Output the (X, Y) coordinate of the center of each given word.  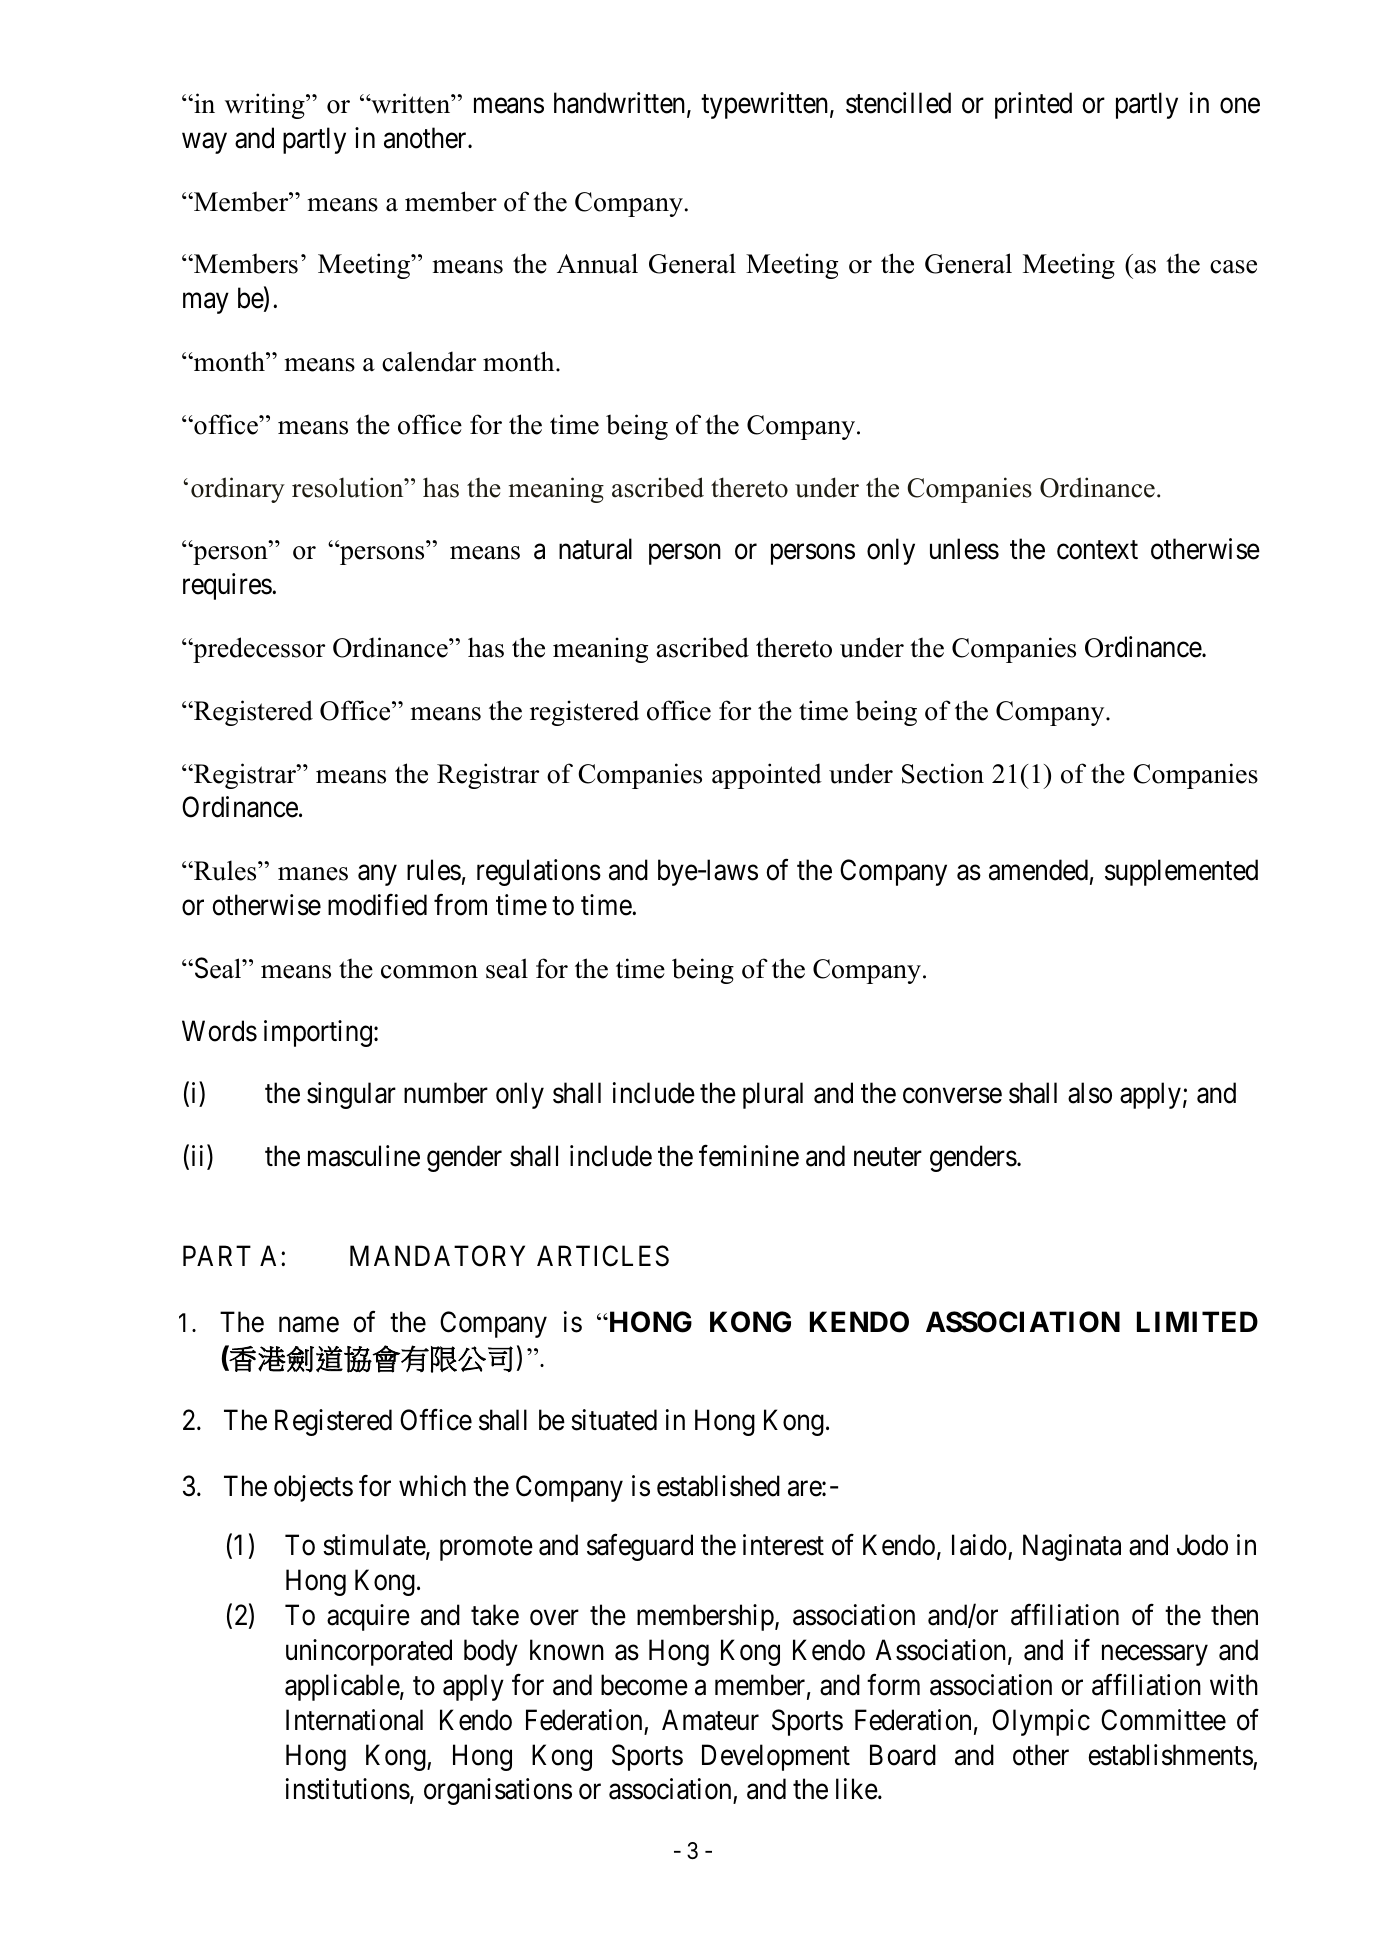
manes (313, 874)
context (1097, 550)
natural (595, 549)
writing (266, 106)
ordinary (238, 490)
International (354, 1720)
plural (773, 1095)
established (718, 1486)
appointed (767, 776)
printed (1033, 105)
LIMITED (1197, 1321)
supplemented (1181, 872)
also (1090, 1093)
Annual (597, 263)
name (309, 1325)
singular (351, 1095)
